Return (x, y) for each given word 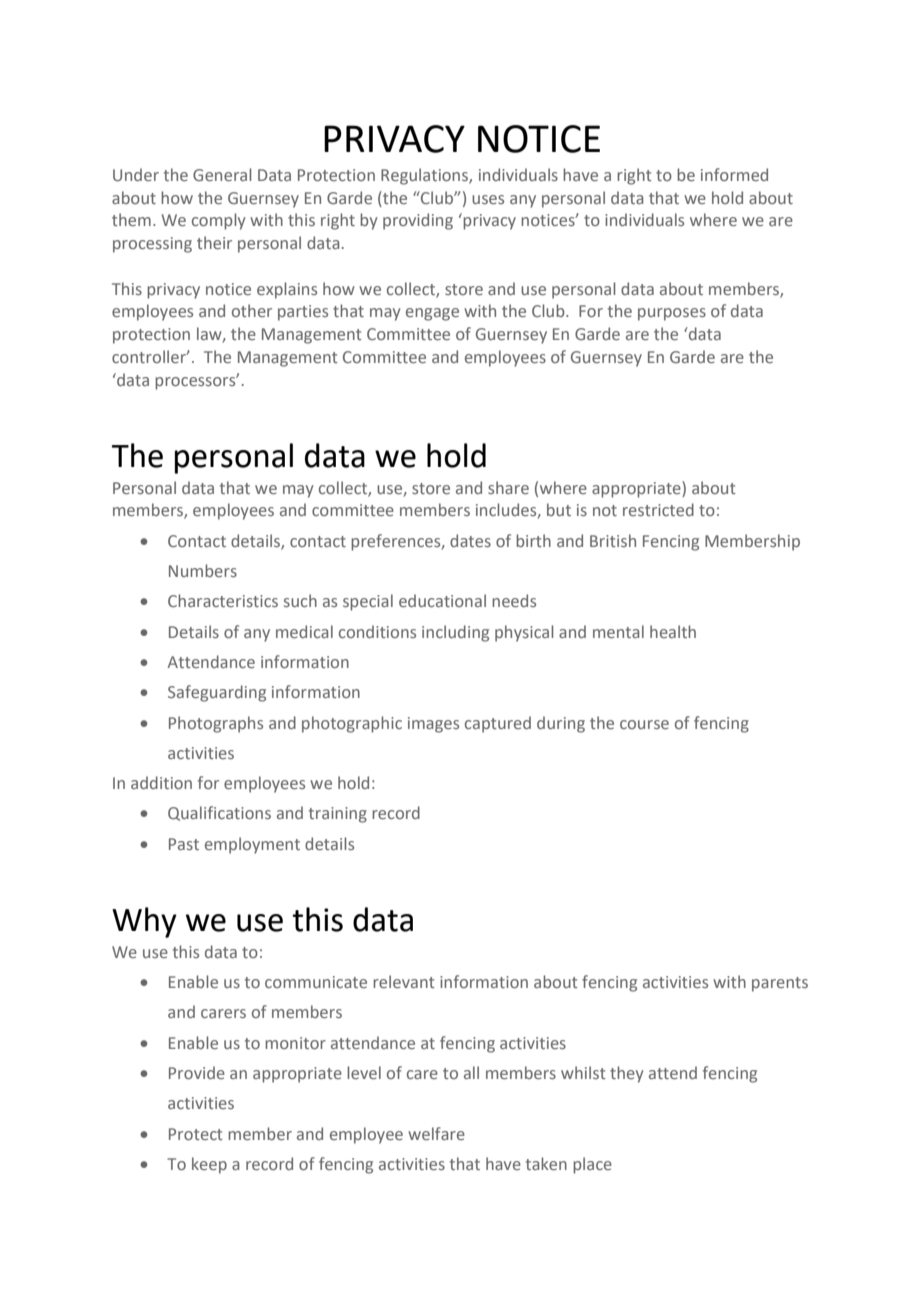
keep (209, 1165)
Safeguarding (217, 693)
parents (780, 984)
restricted (658, 509)
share (508, 487)
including (455, 633)
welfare (436, 1133)
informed (734, 174)
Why (144, 922)
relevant (404, 981)
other (252, 310)
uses (488, 199)
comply (218, 221)
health (673, 631)
